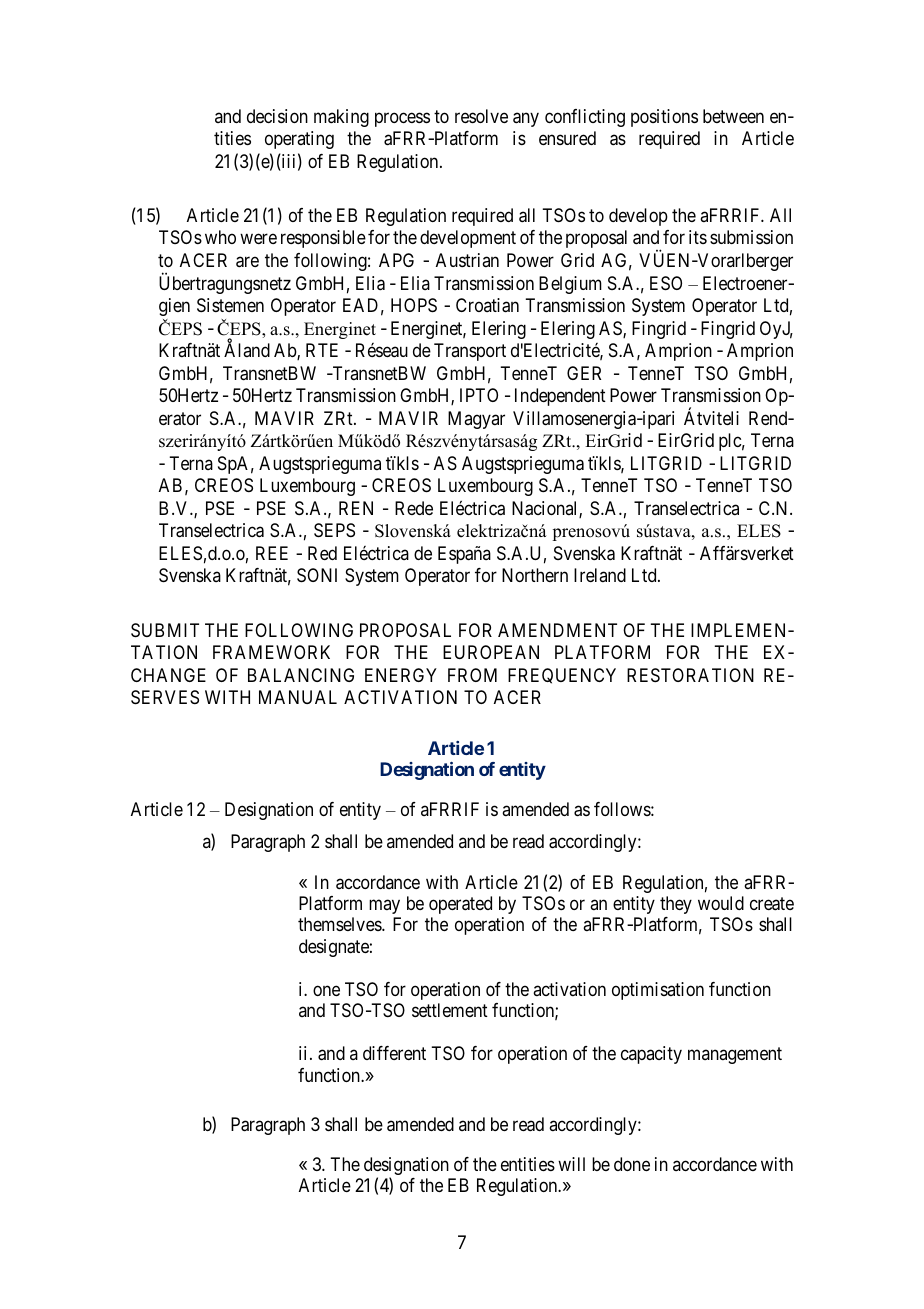  What do you see at coordinates (664, 118) in the page?
I see `positions` at bounding box center [664, 118].
